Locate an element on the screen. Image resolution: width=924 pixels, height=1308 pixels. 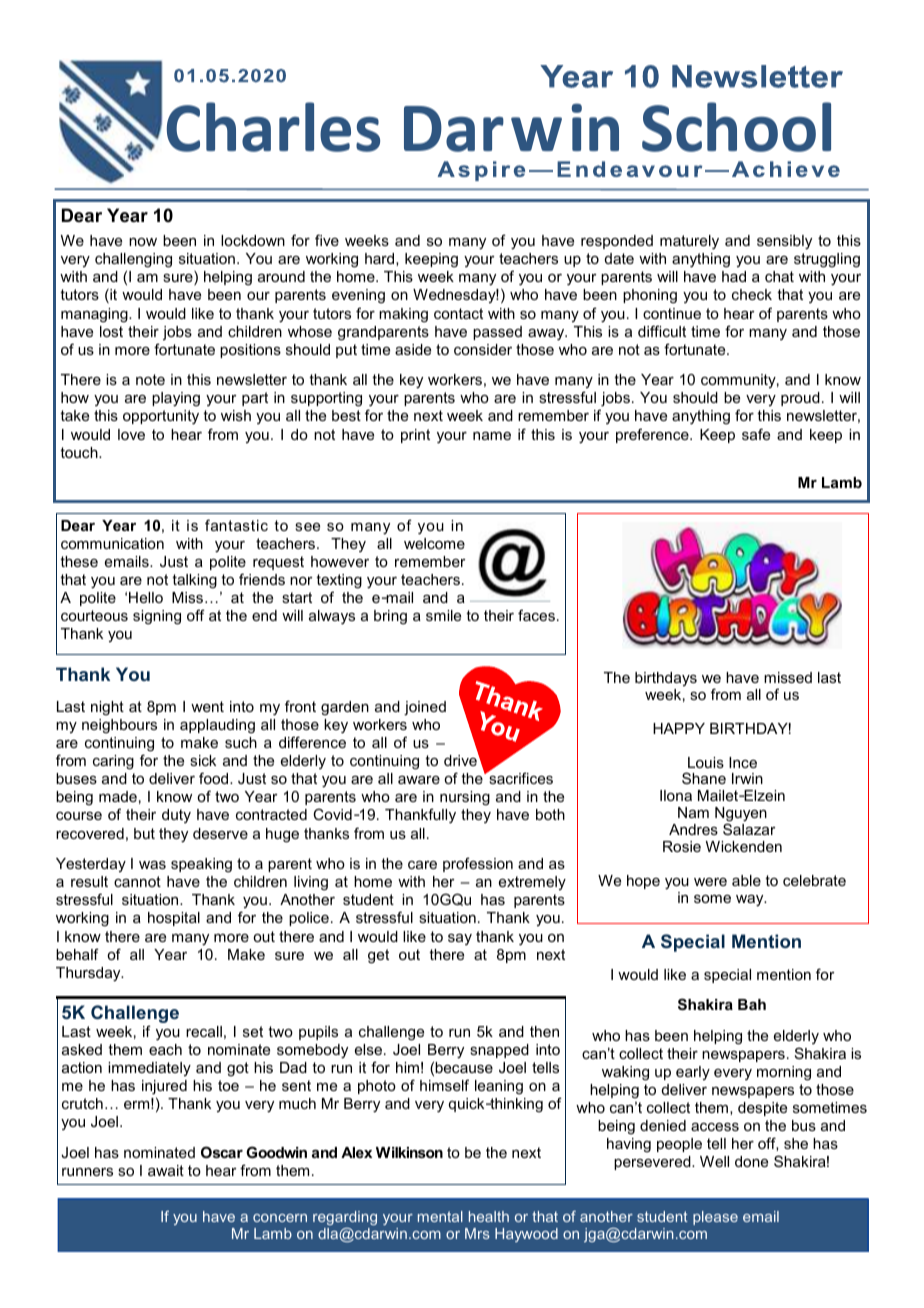
await is located at coordinates (166, 1170).
